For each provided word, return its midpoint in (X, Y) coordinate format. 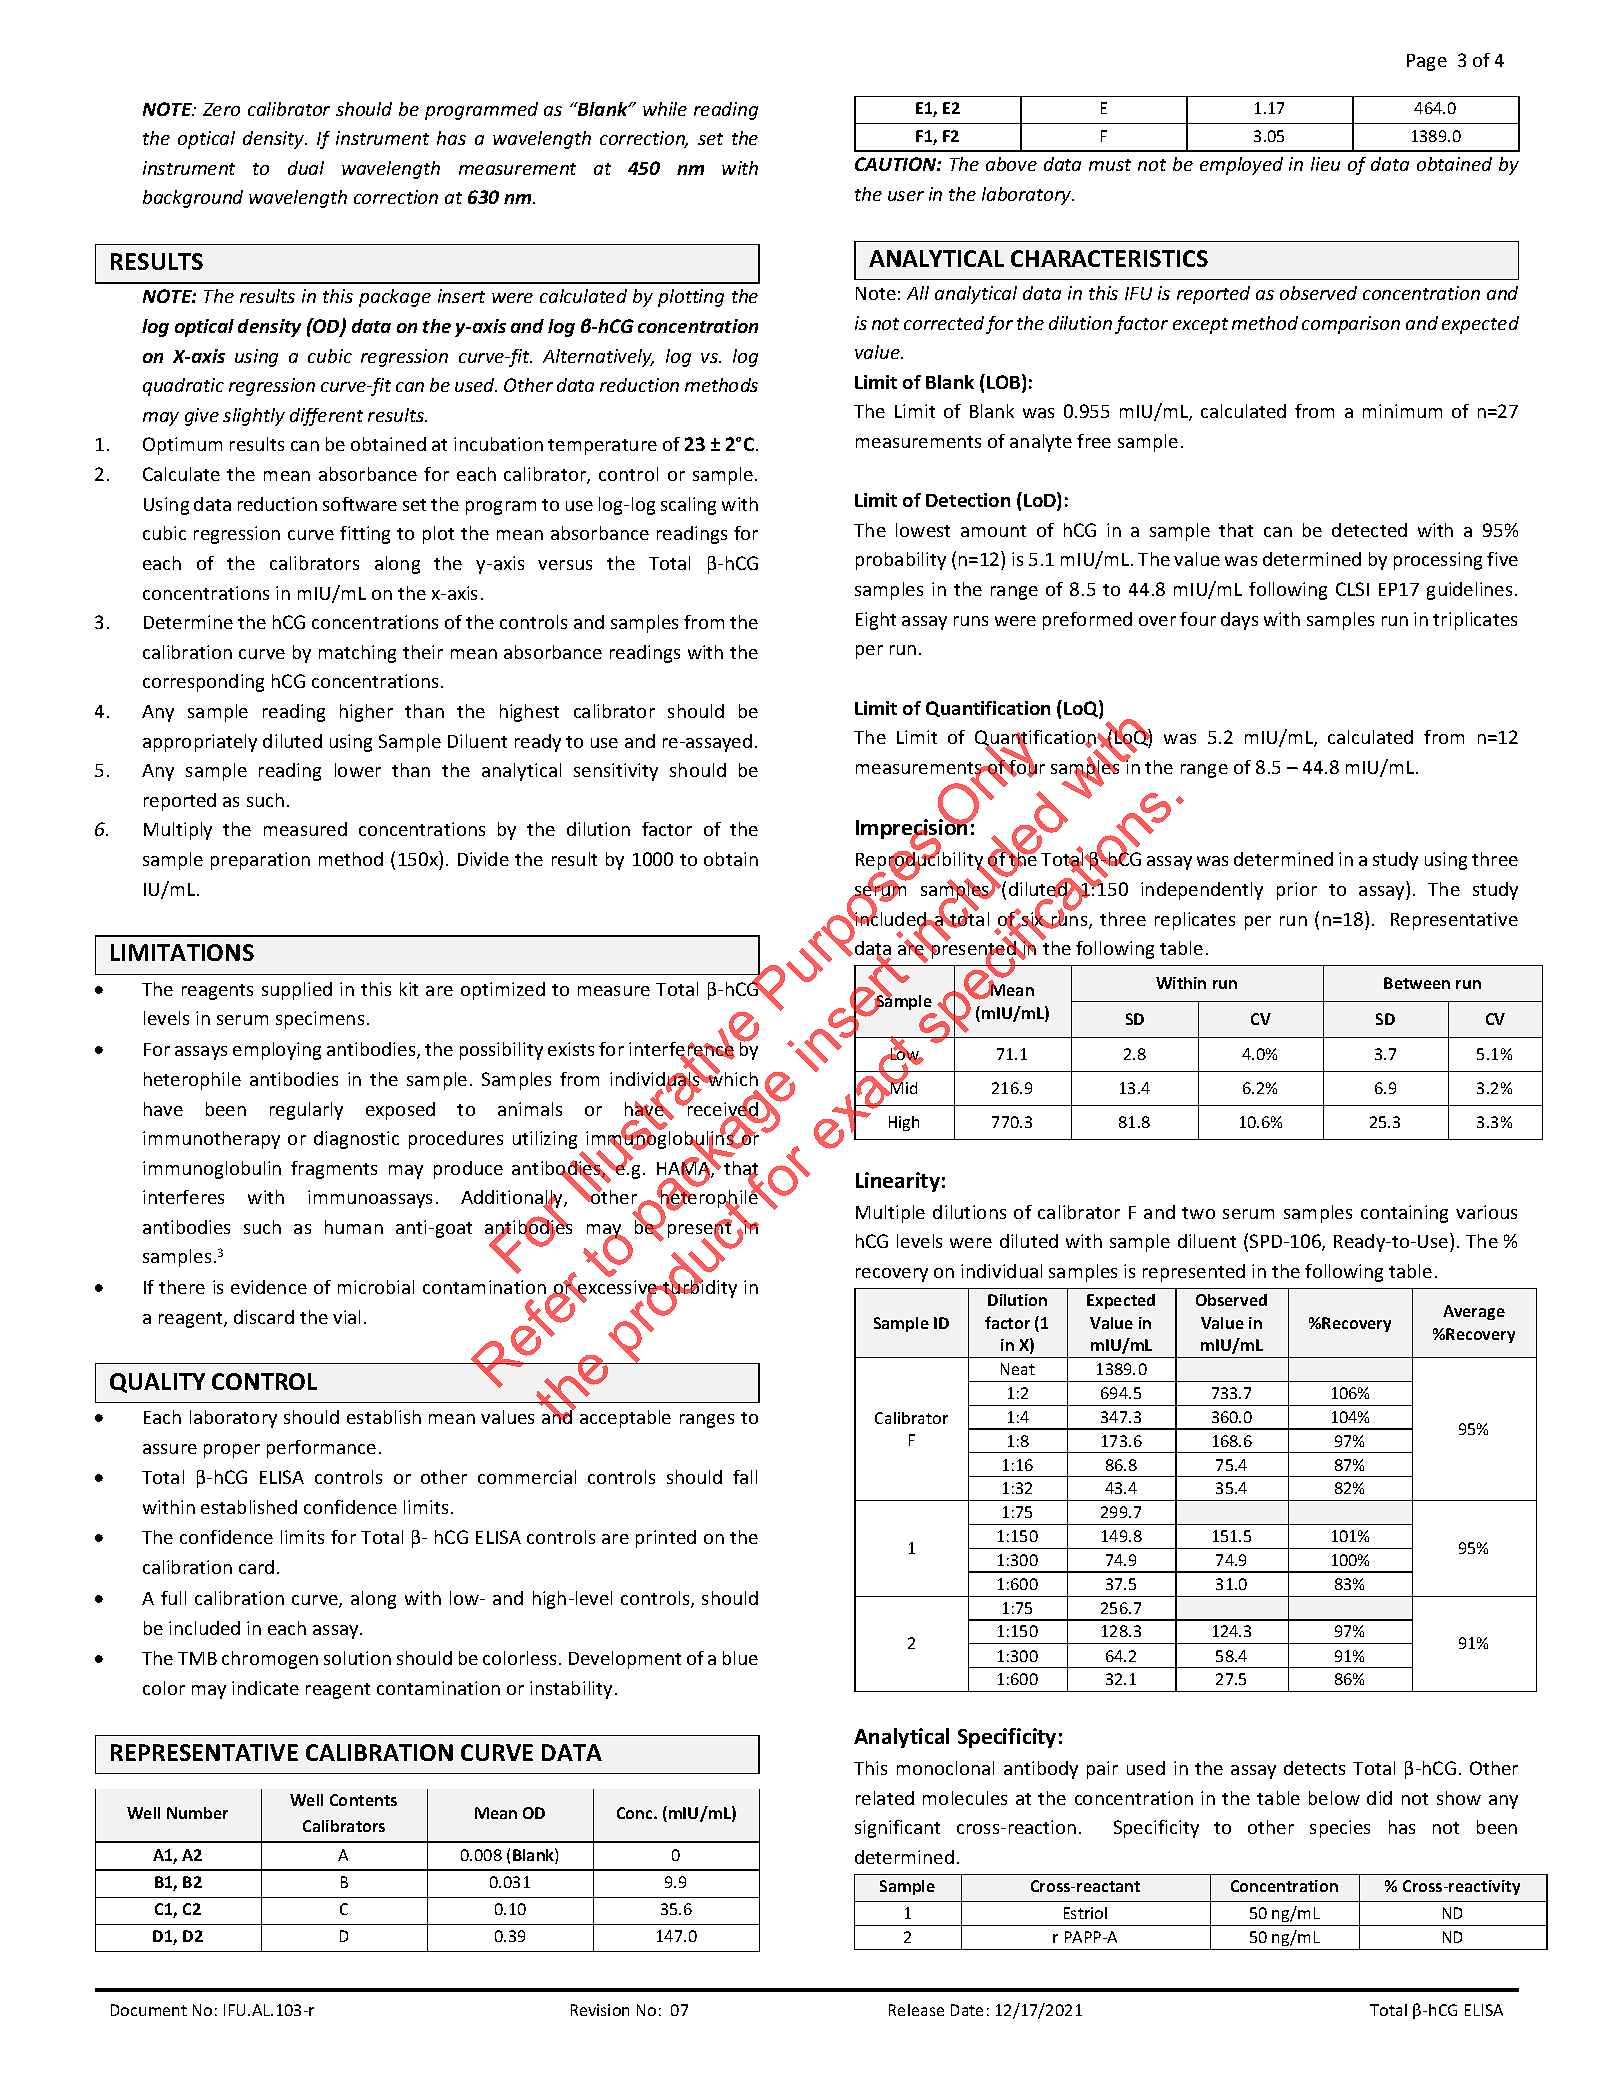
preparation (260, 861)
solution (357, 1658)
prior (1297, 891)
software (360, 504)
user (906, 196)
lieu (1325, 164)
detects (1314, 1768)
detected (1369, 530)
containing (1404, 1214)
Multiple (890, 1214)
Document (149, 2010)
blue (740, 1658)
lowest (923, 530)
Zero (221, 109)
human (354, 1227)
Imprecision (913, 830)
